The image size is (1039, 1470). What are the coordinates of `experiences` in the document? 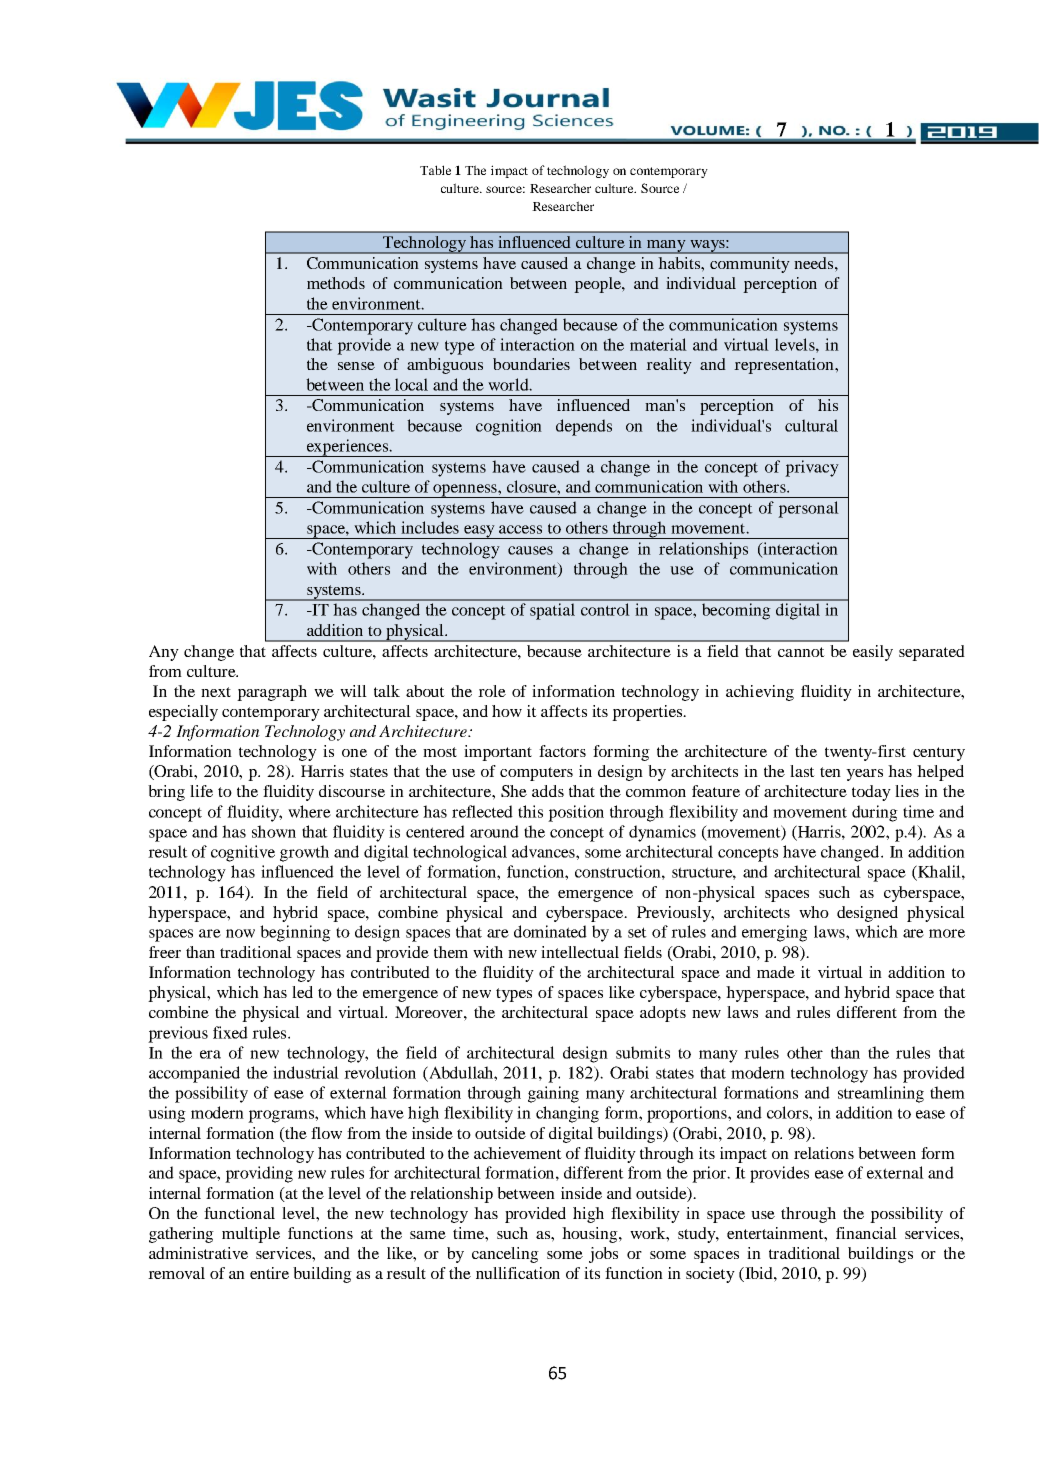 It's located at (347, 448).
